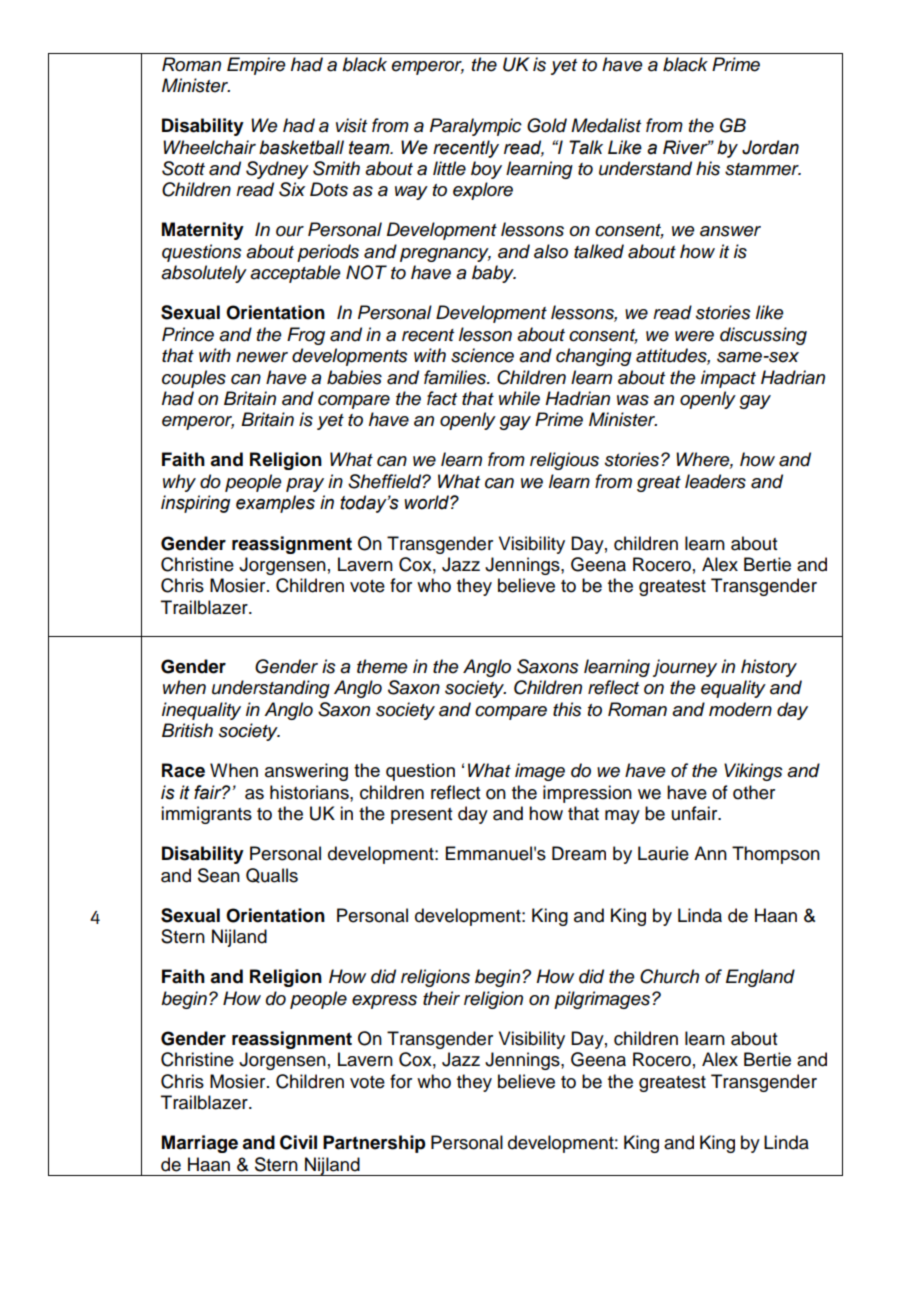 Image resolution: width=924 pixels, height=1307 pixels. Describe the element at coordinates (715, 481) in the screenshot. I see `leaders` at that location.
